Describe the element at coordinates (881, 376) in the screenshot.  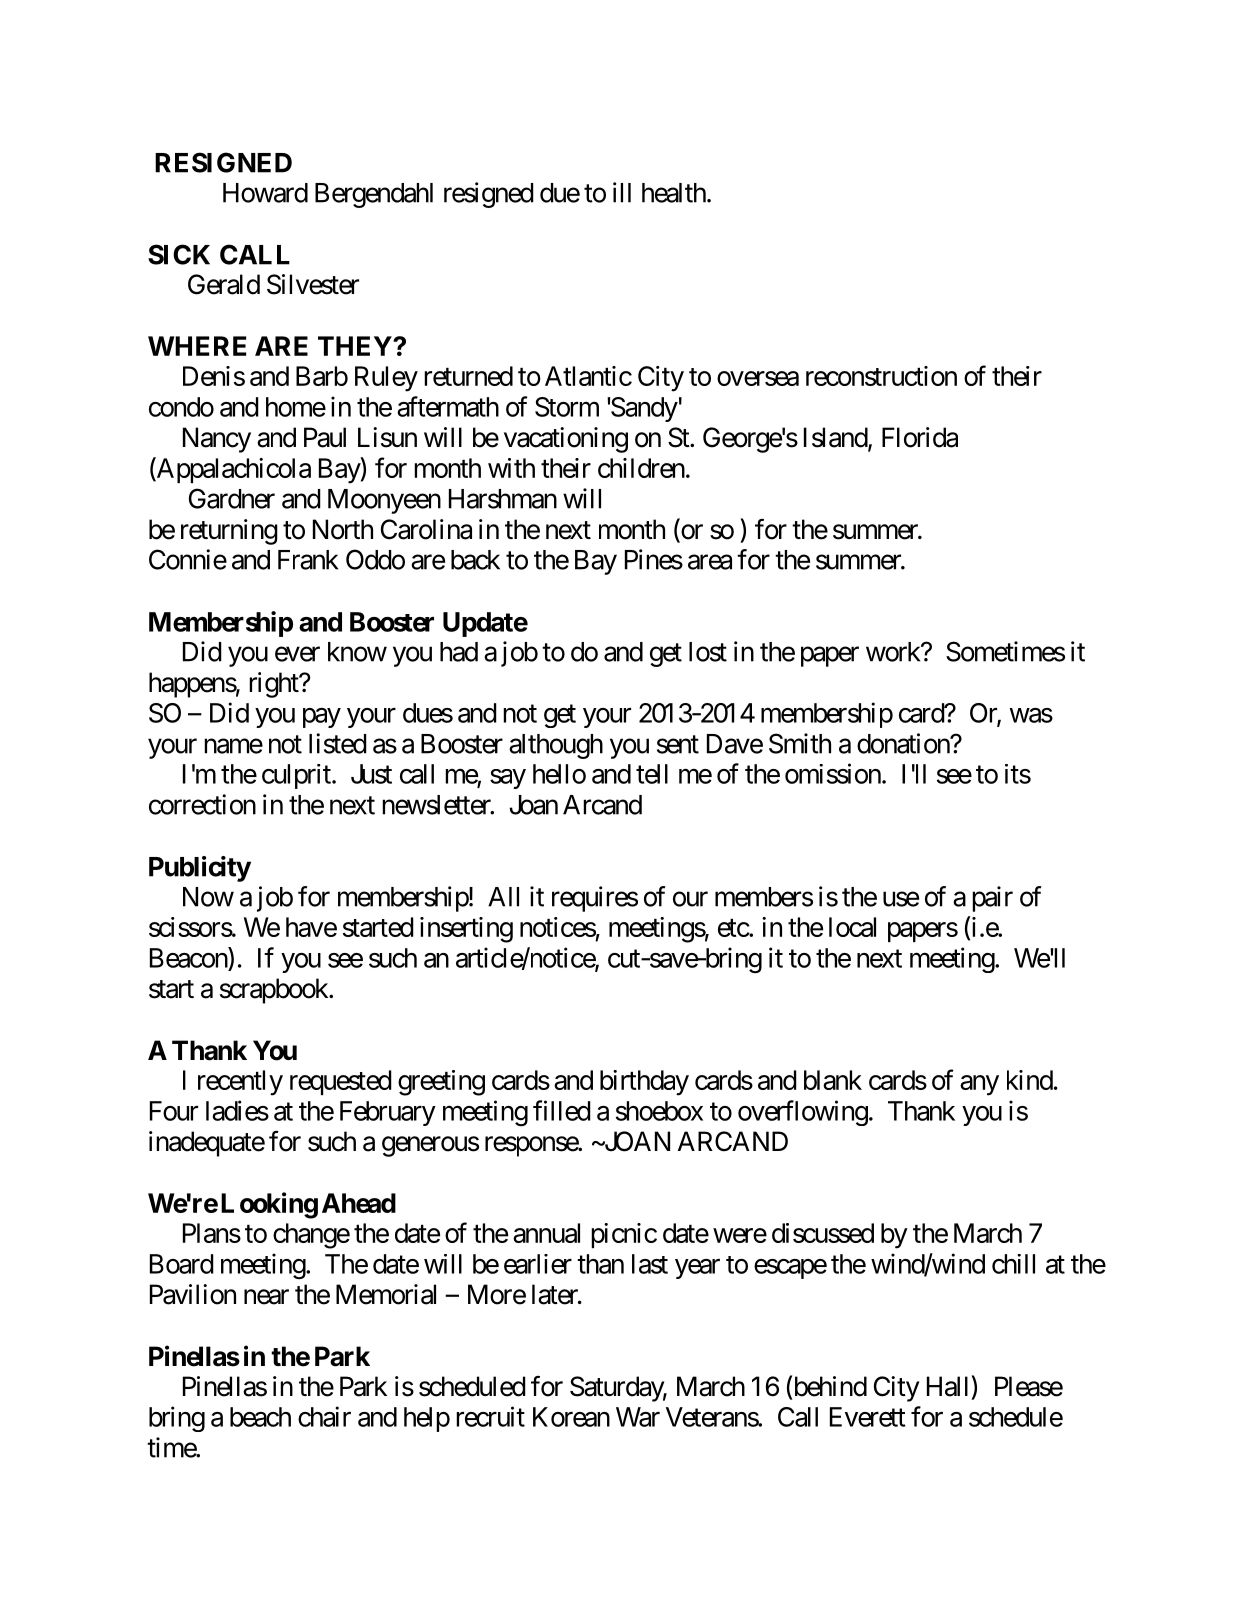
I see `reconstruction` at that location.
